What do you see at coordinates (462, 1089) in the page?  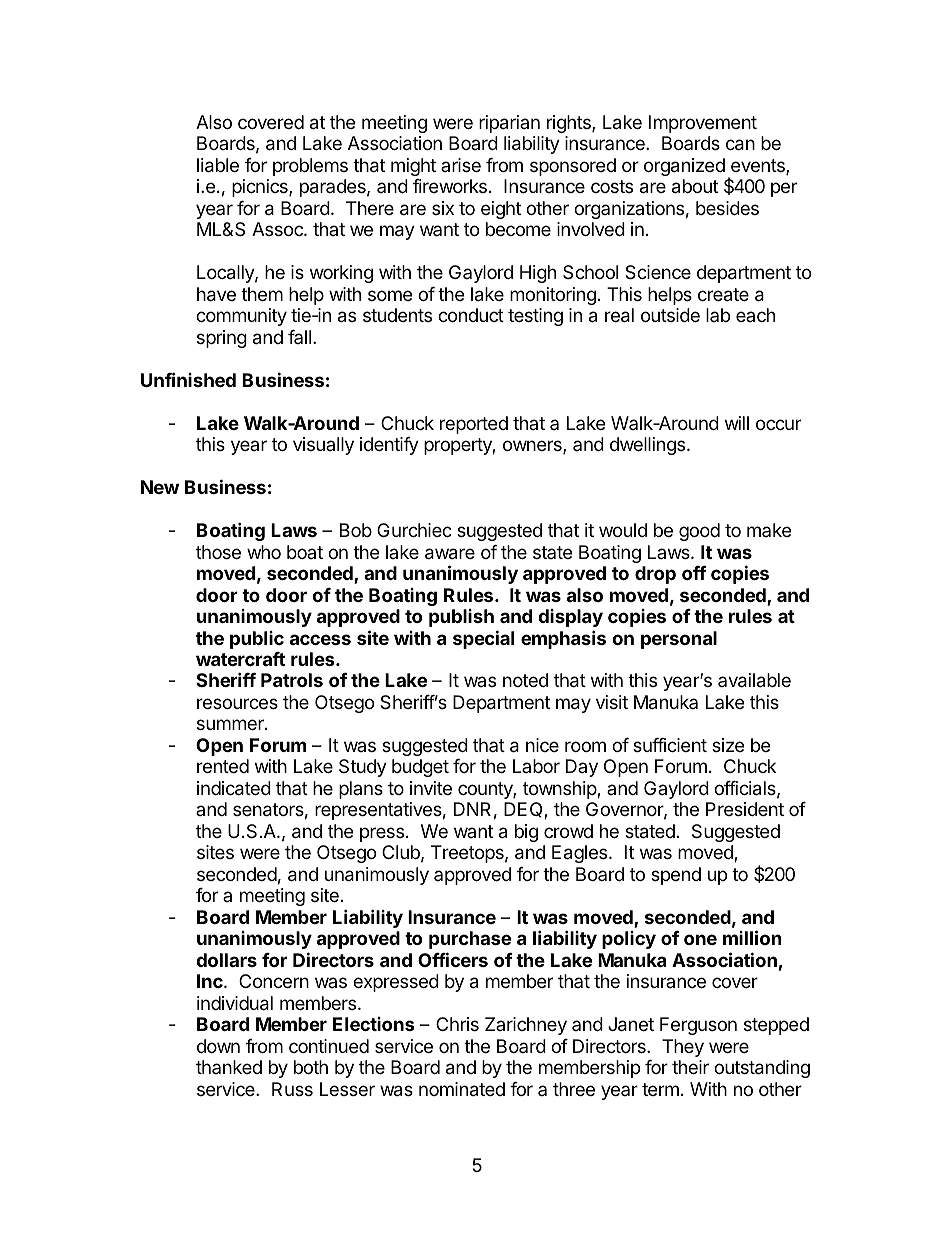 I see `nominated` at bounding box center [462, 1089].
